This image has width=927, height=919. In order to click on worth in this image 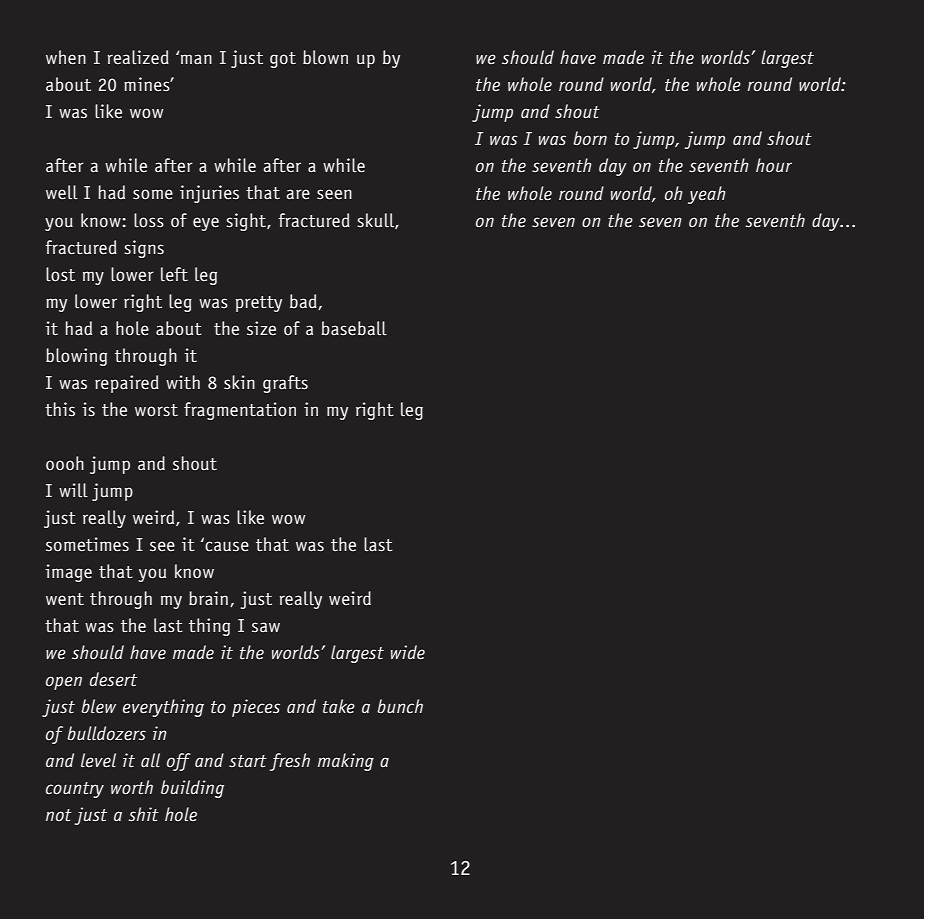, I will do `click(132, 787)`.
